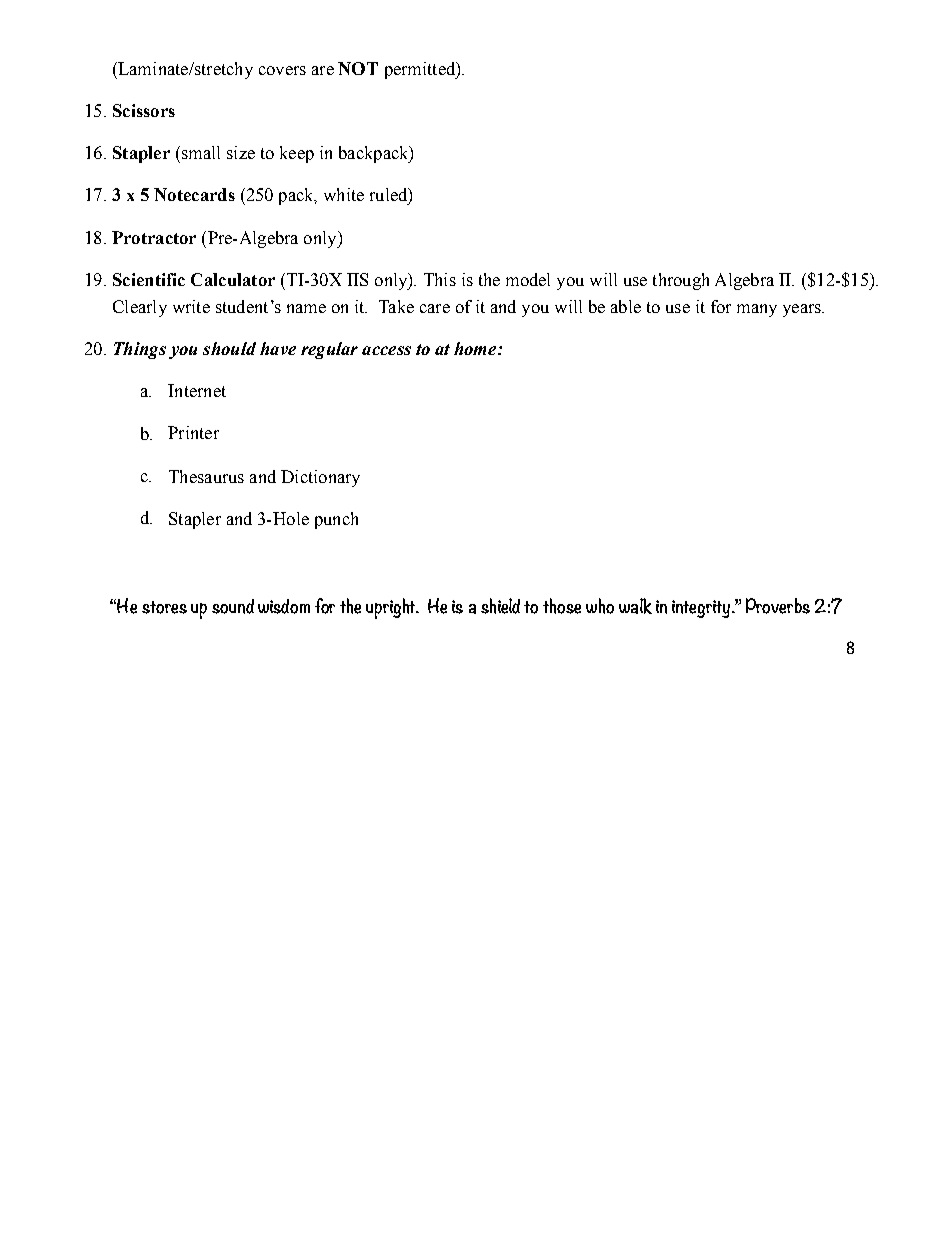 This screenshot has width=952, height=1233. What do you see at coordinates (197, 390) in the screenshot?
I see `Internet` at bounding box center [197, 390].
